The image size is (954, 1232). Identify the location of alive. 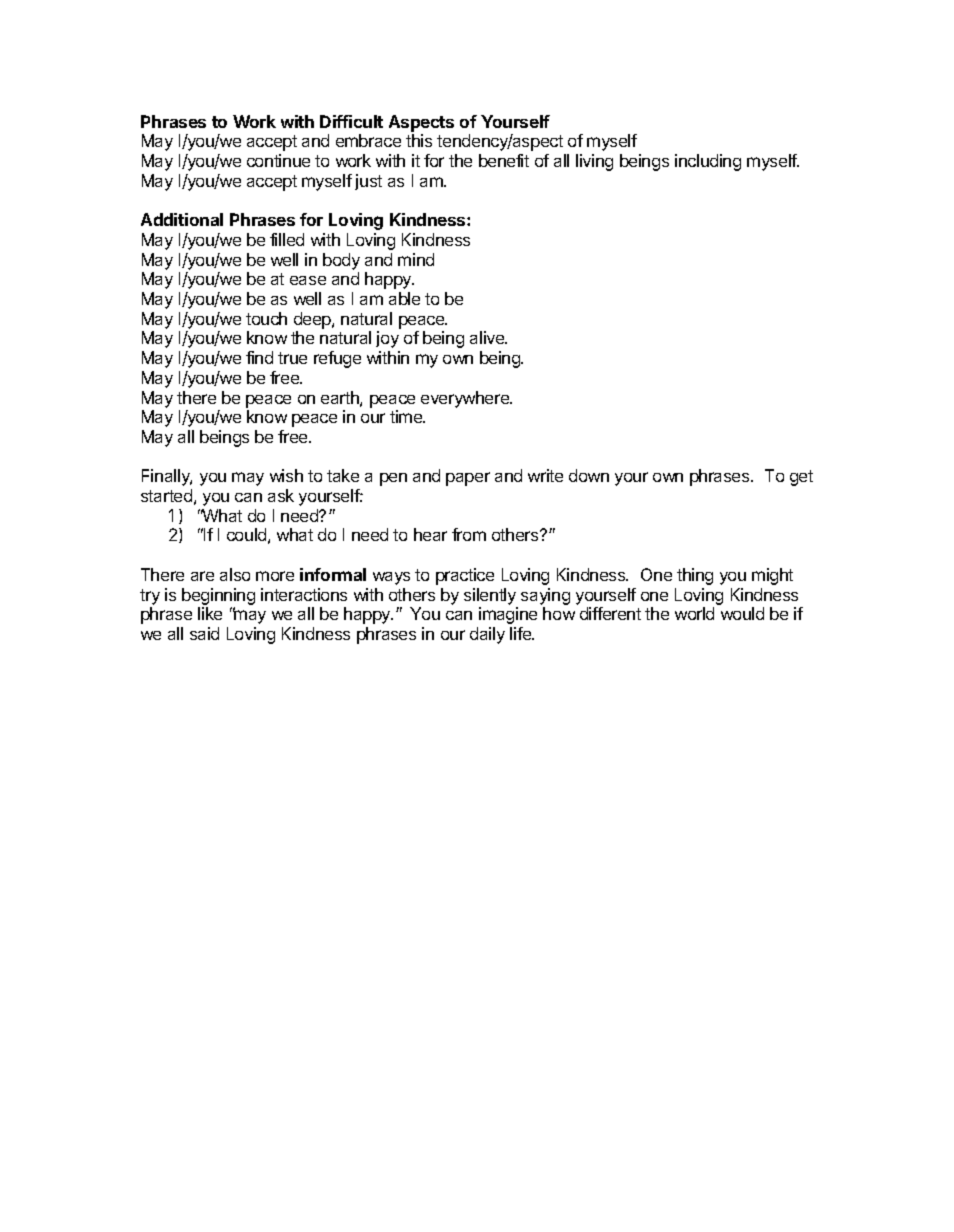
(488, 337).
